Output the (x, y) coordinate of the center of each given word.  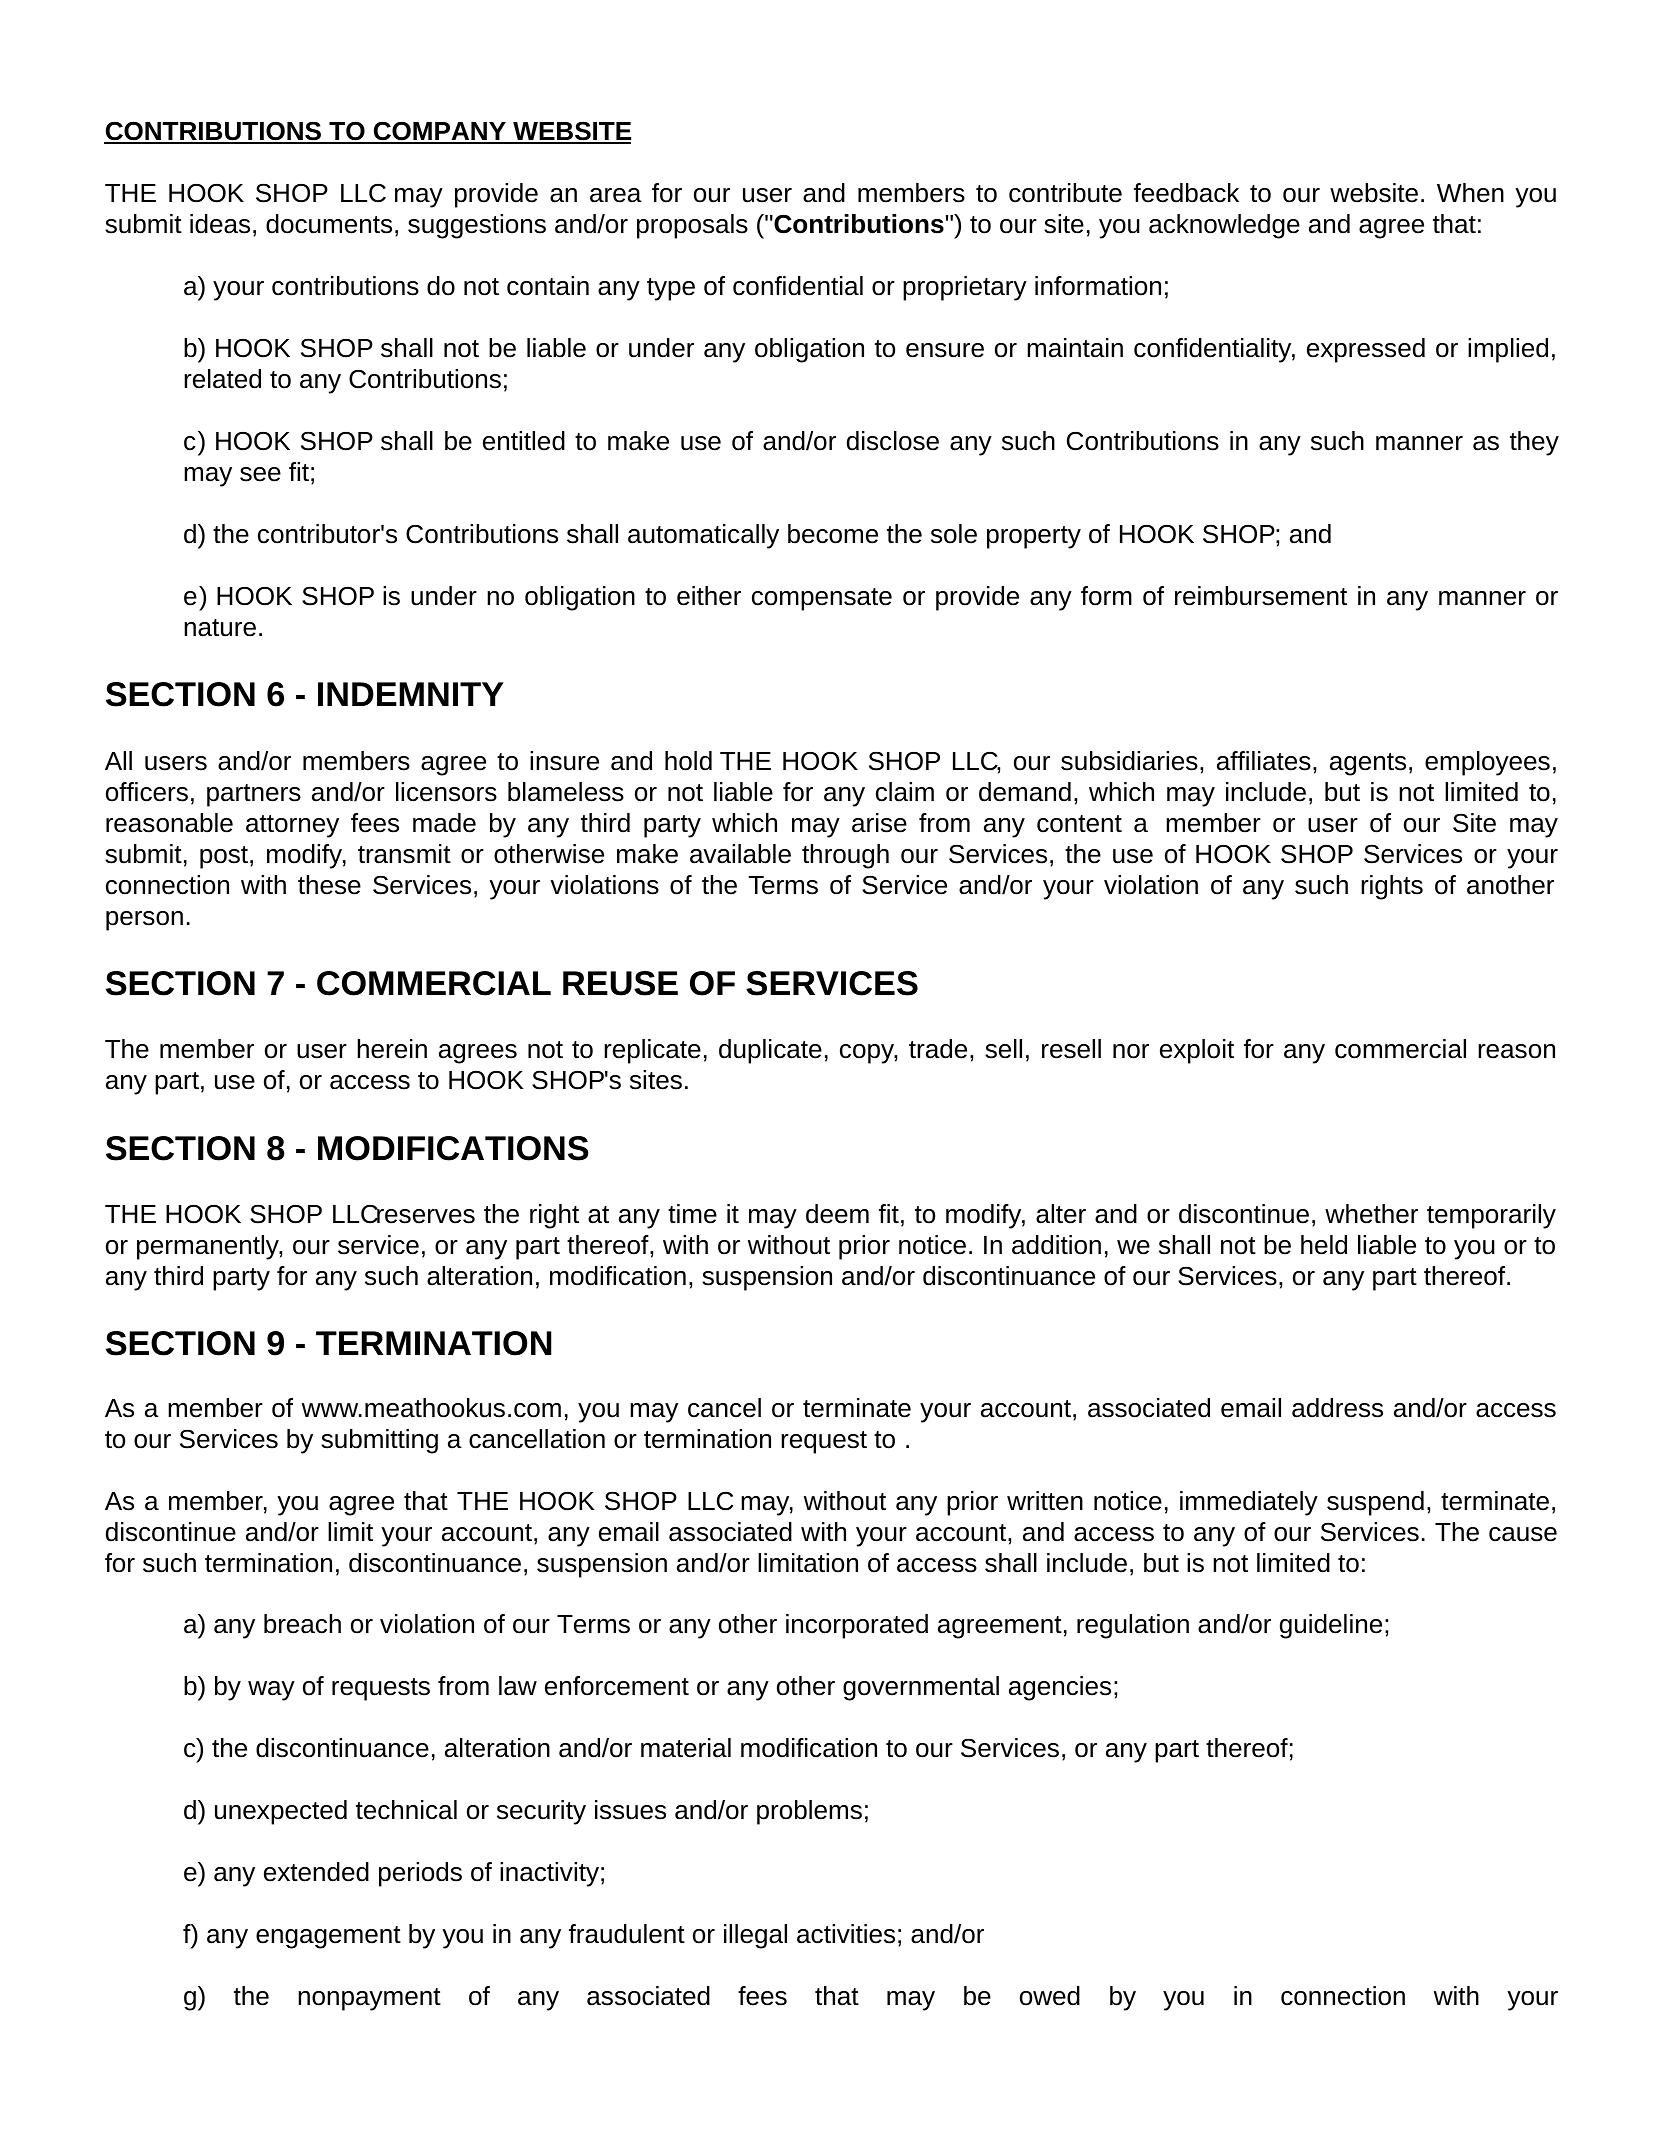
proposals (692, 226)
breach (302, 1624)
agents (1368, 764)
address (1337, 1408)
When (1470, 193)
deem (837, 1214)
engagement (328, 1937)
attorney (292, 826)
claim (905, 792)
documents (329, 224)
